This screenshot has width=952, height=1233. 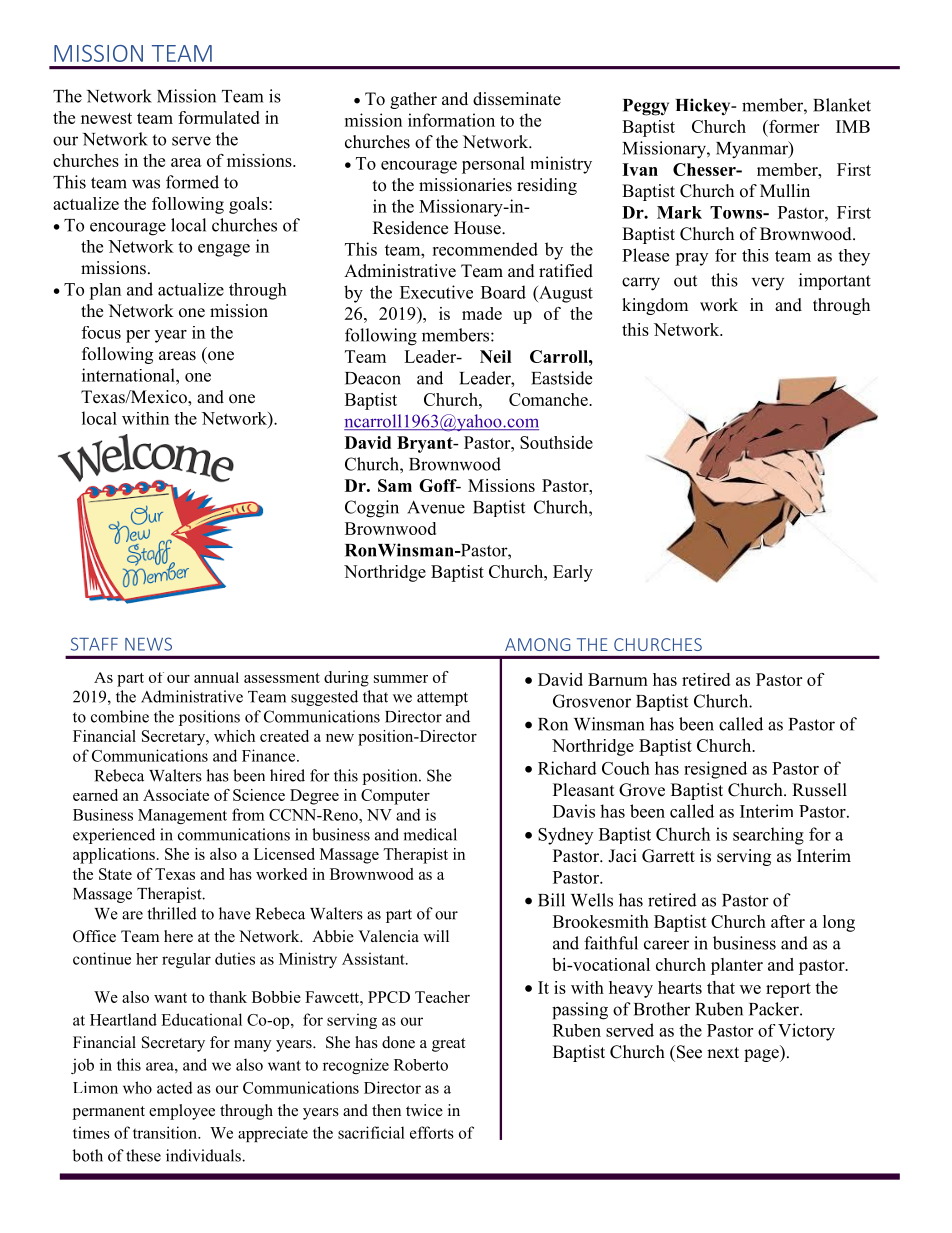 I want to click on efforts, so click(x=432, y=1132).
